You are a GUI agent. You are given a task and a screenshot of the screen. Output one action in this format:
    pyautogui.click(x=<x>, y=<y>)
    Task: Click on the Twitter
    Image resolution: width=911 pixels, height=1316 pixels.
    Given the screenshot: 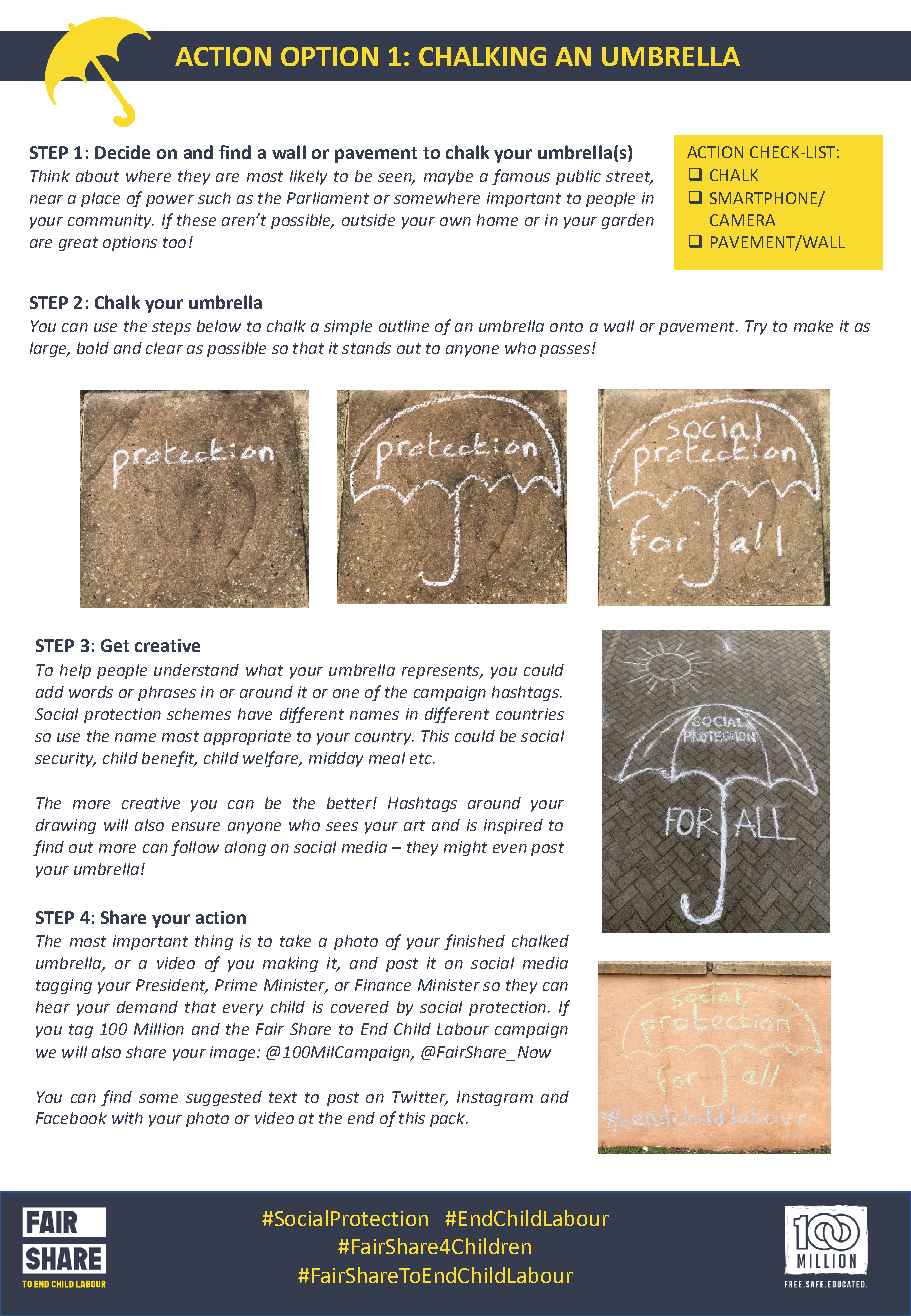 What is the action you would take?
    pyautogui.click(x=420, y=1098)
